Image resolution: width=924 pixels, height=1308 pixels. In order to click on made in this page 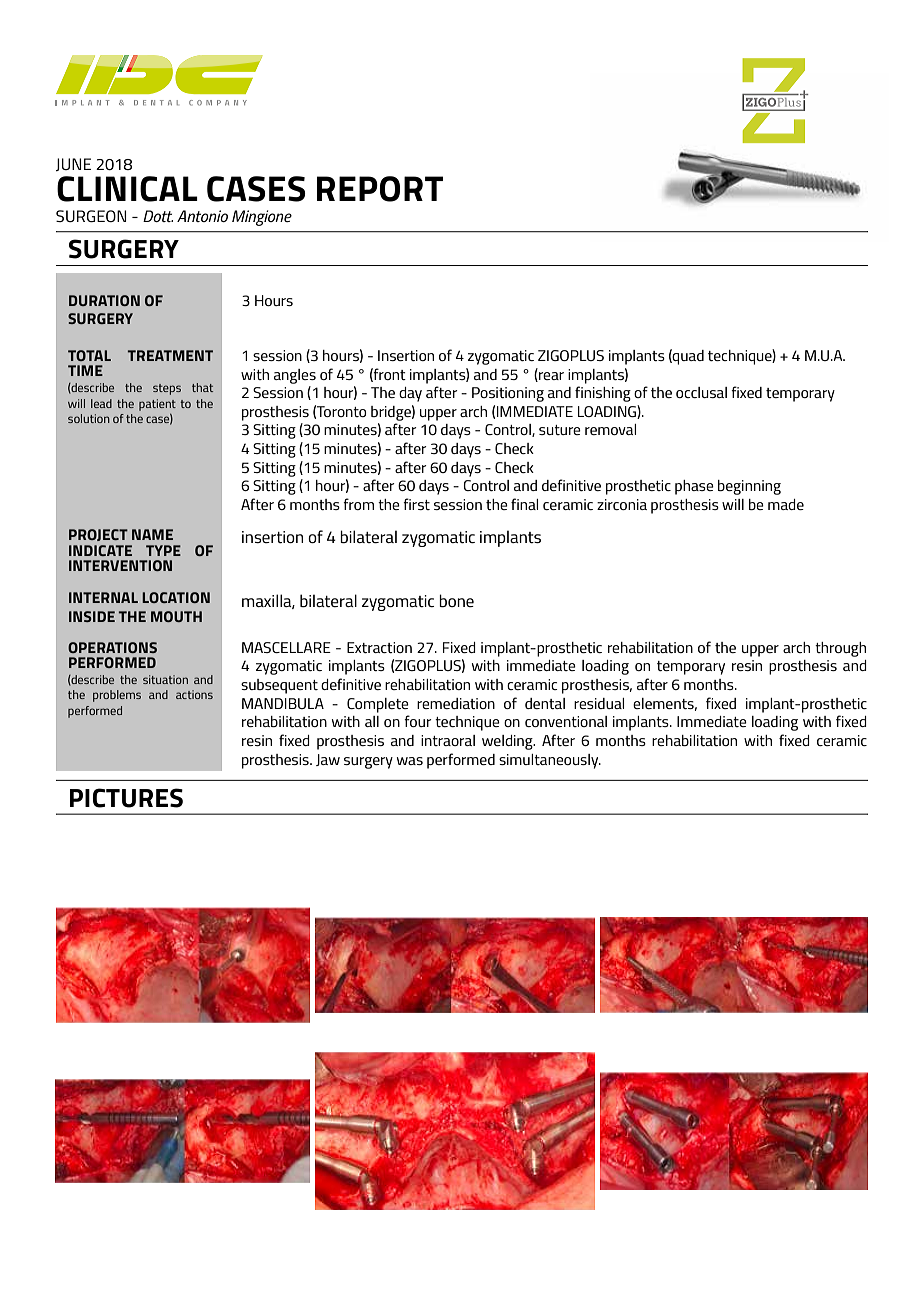, I will do `click(786, 504)`.
